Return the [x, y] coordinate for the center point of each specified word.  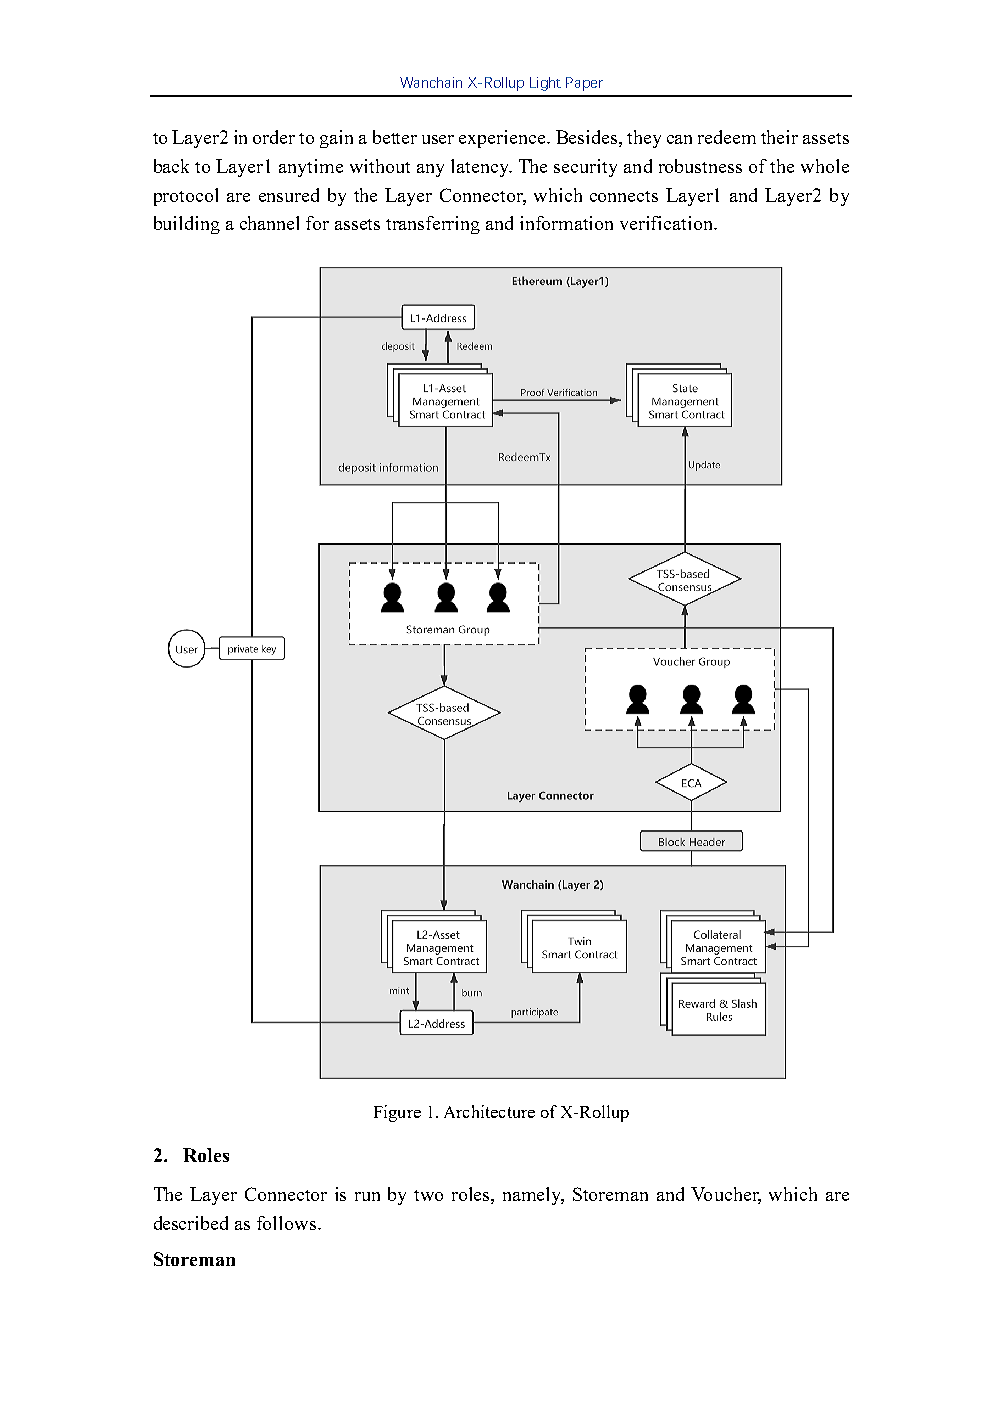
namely [533, 1196]
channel [269, 223]
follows [288, 1223]
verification [667, 223]
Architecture [489, 1111]
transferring [433, 225]
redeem [727, 137]
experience [503, 139]
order [274, 137]
